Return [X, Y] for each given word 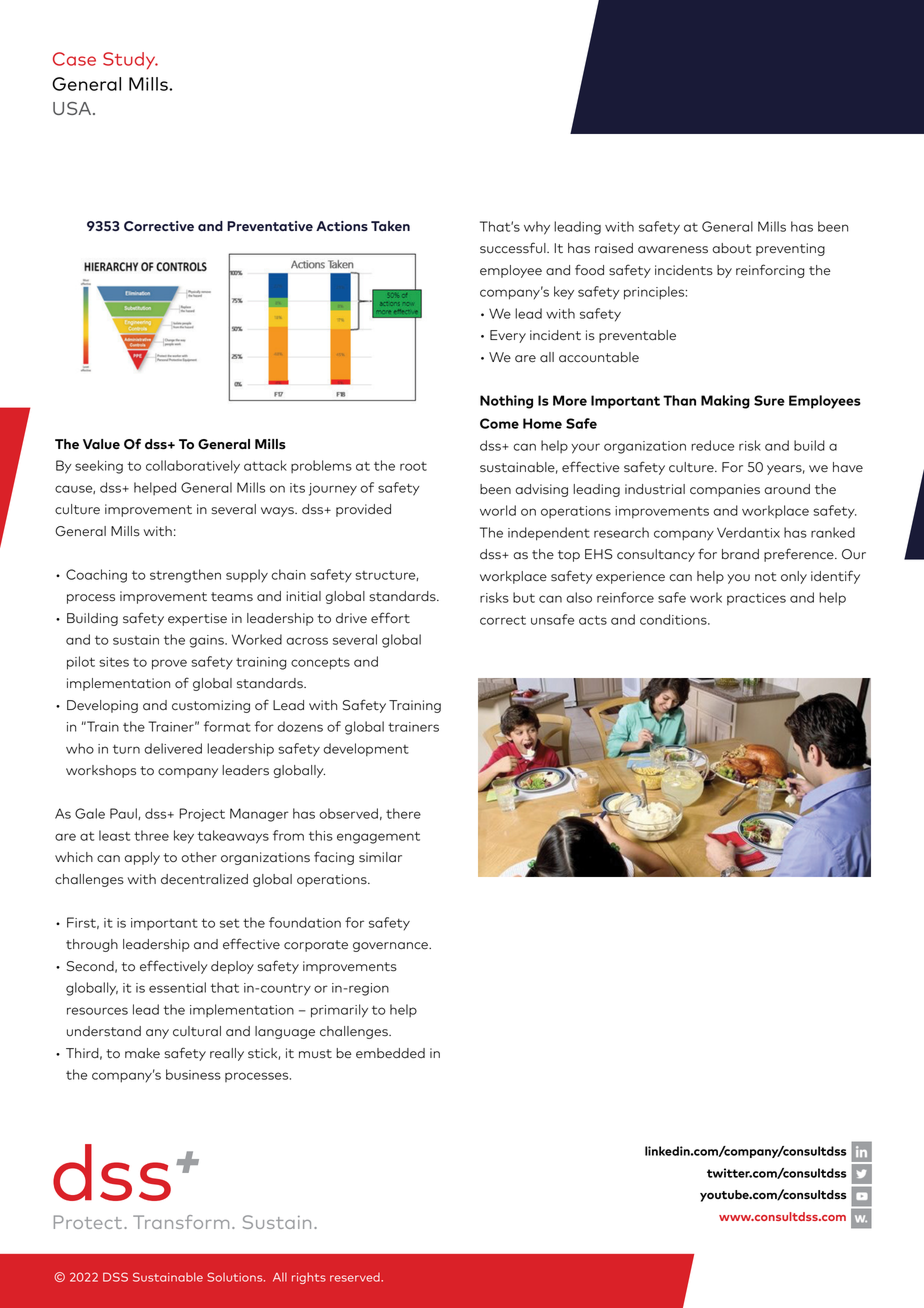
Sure [769, 400]
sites [114, 662]
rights [309, 1278]
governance [391, 947]
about [731, 248]
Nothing [506, 402]
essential [177, 987]
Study [130, 61]
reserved [356, 1277]
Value [101, 444]
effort [390, 618]
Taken [390, 226]
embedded [390, 1053]
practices [756, 599]
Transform [181, 1222]
